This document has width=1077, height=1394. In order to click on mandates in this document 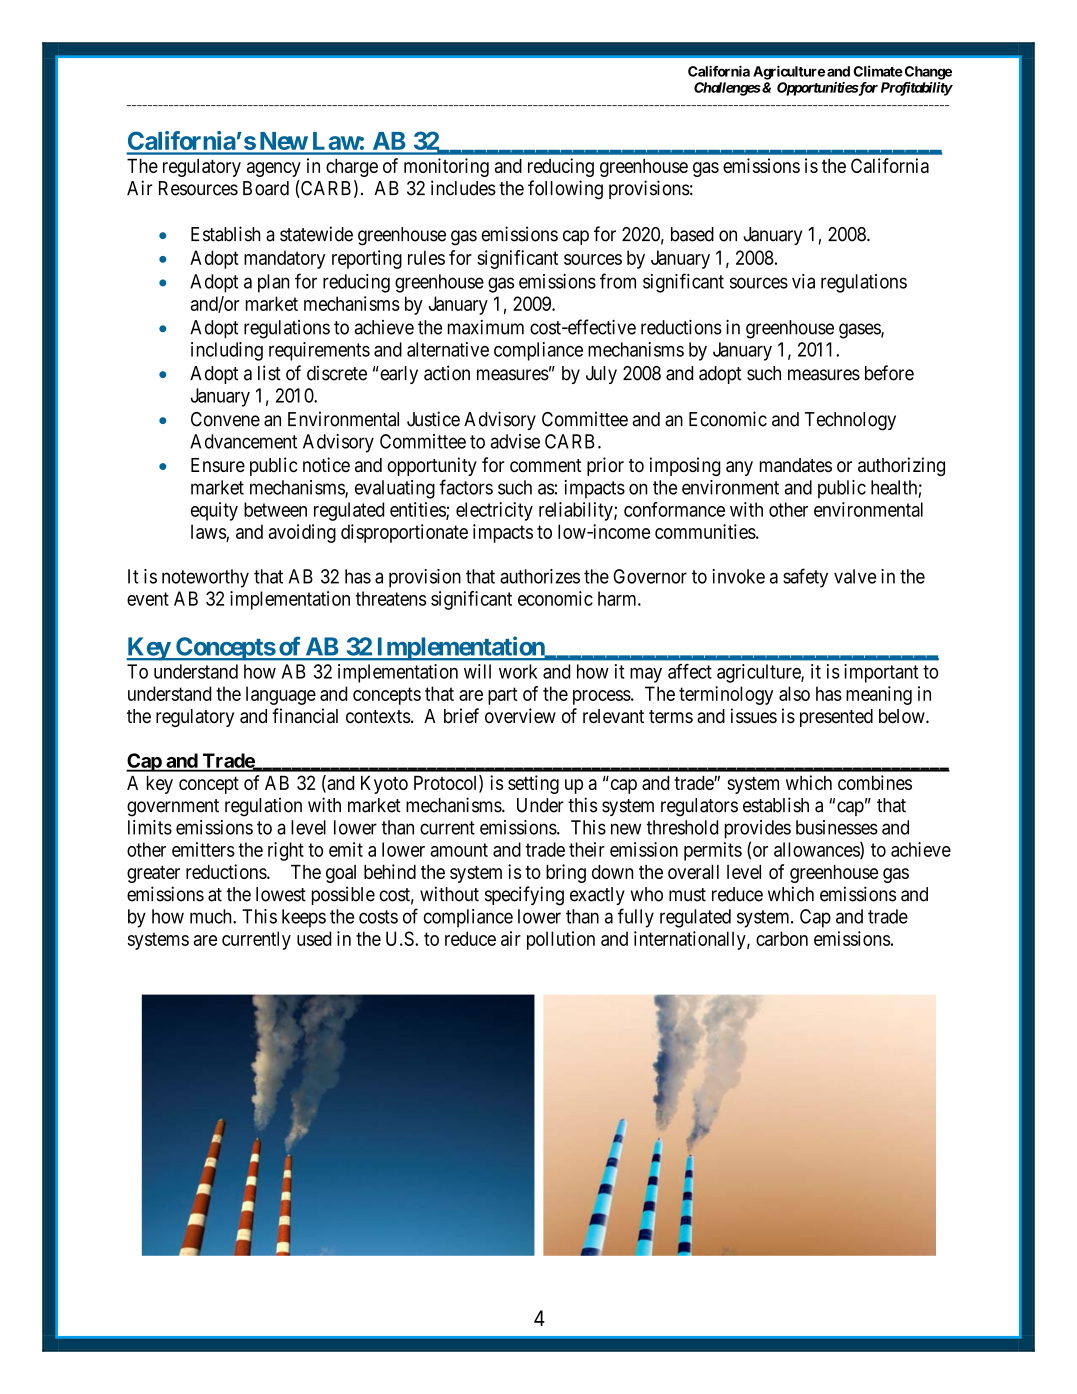, I will do `click(796, 465)`.
